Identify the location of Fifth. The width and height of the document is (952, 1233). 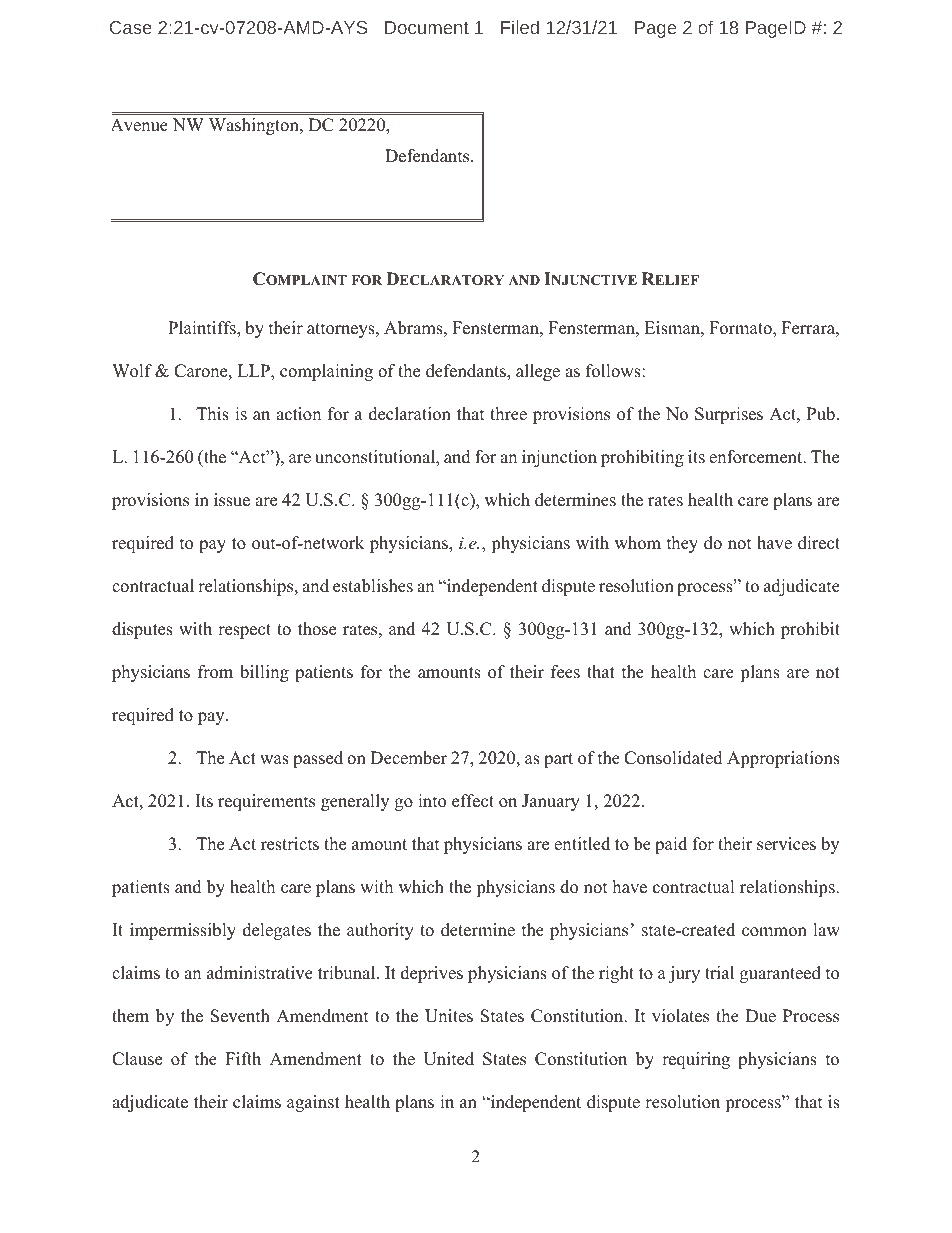
(243, 1058).
